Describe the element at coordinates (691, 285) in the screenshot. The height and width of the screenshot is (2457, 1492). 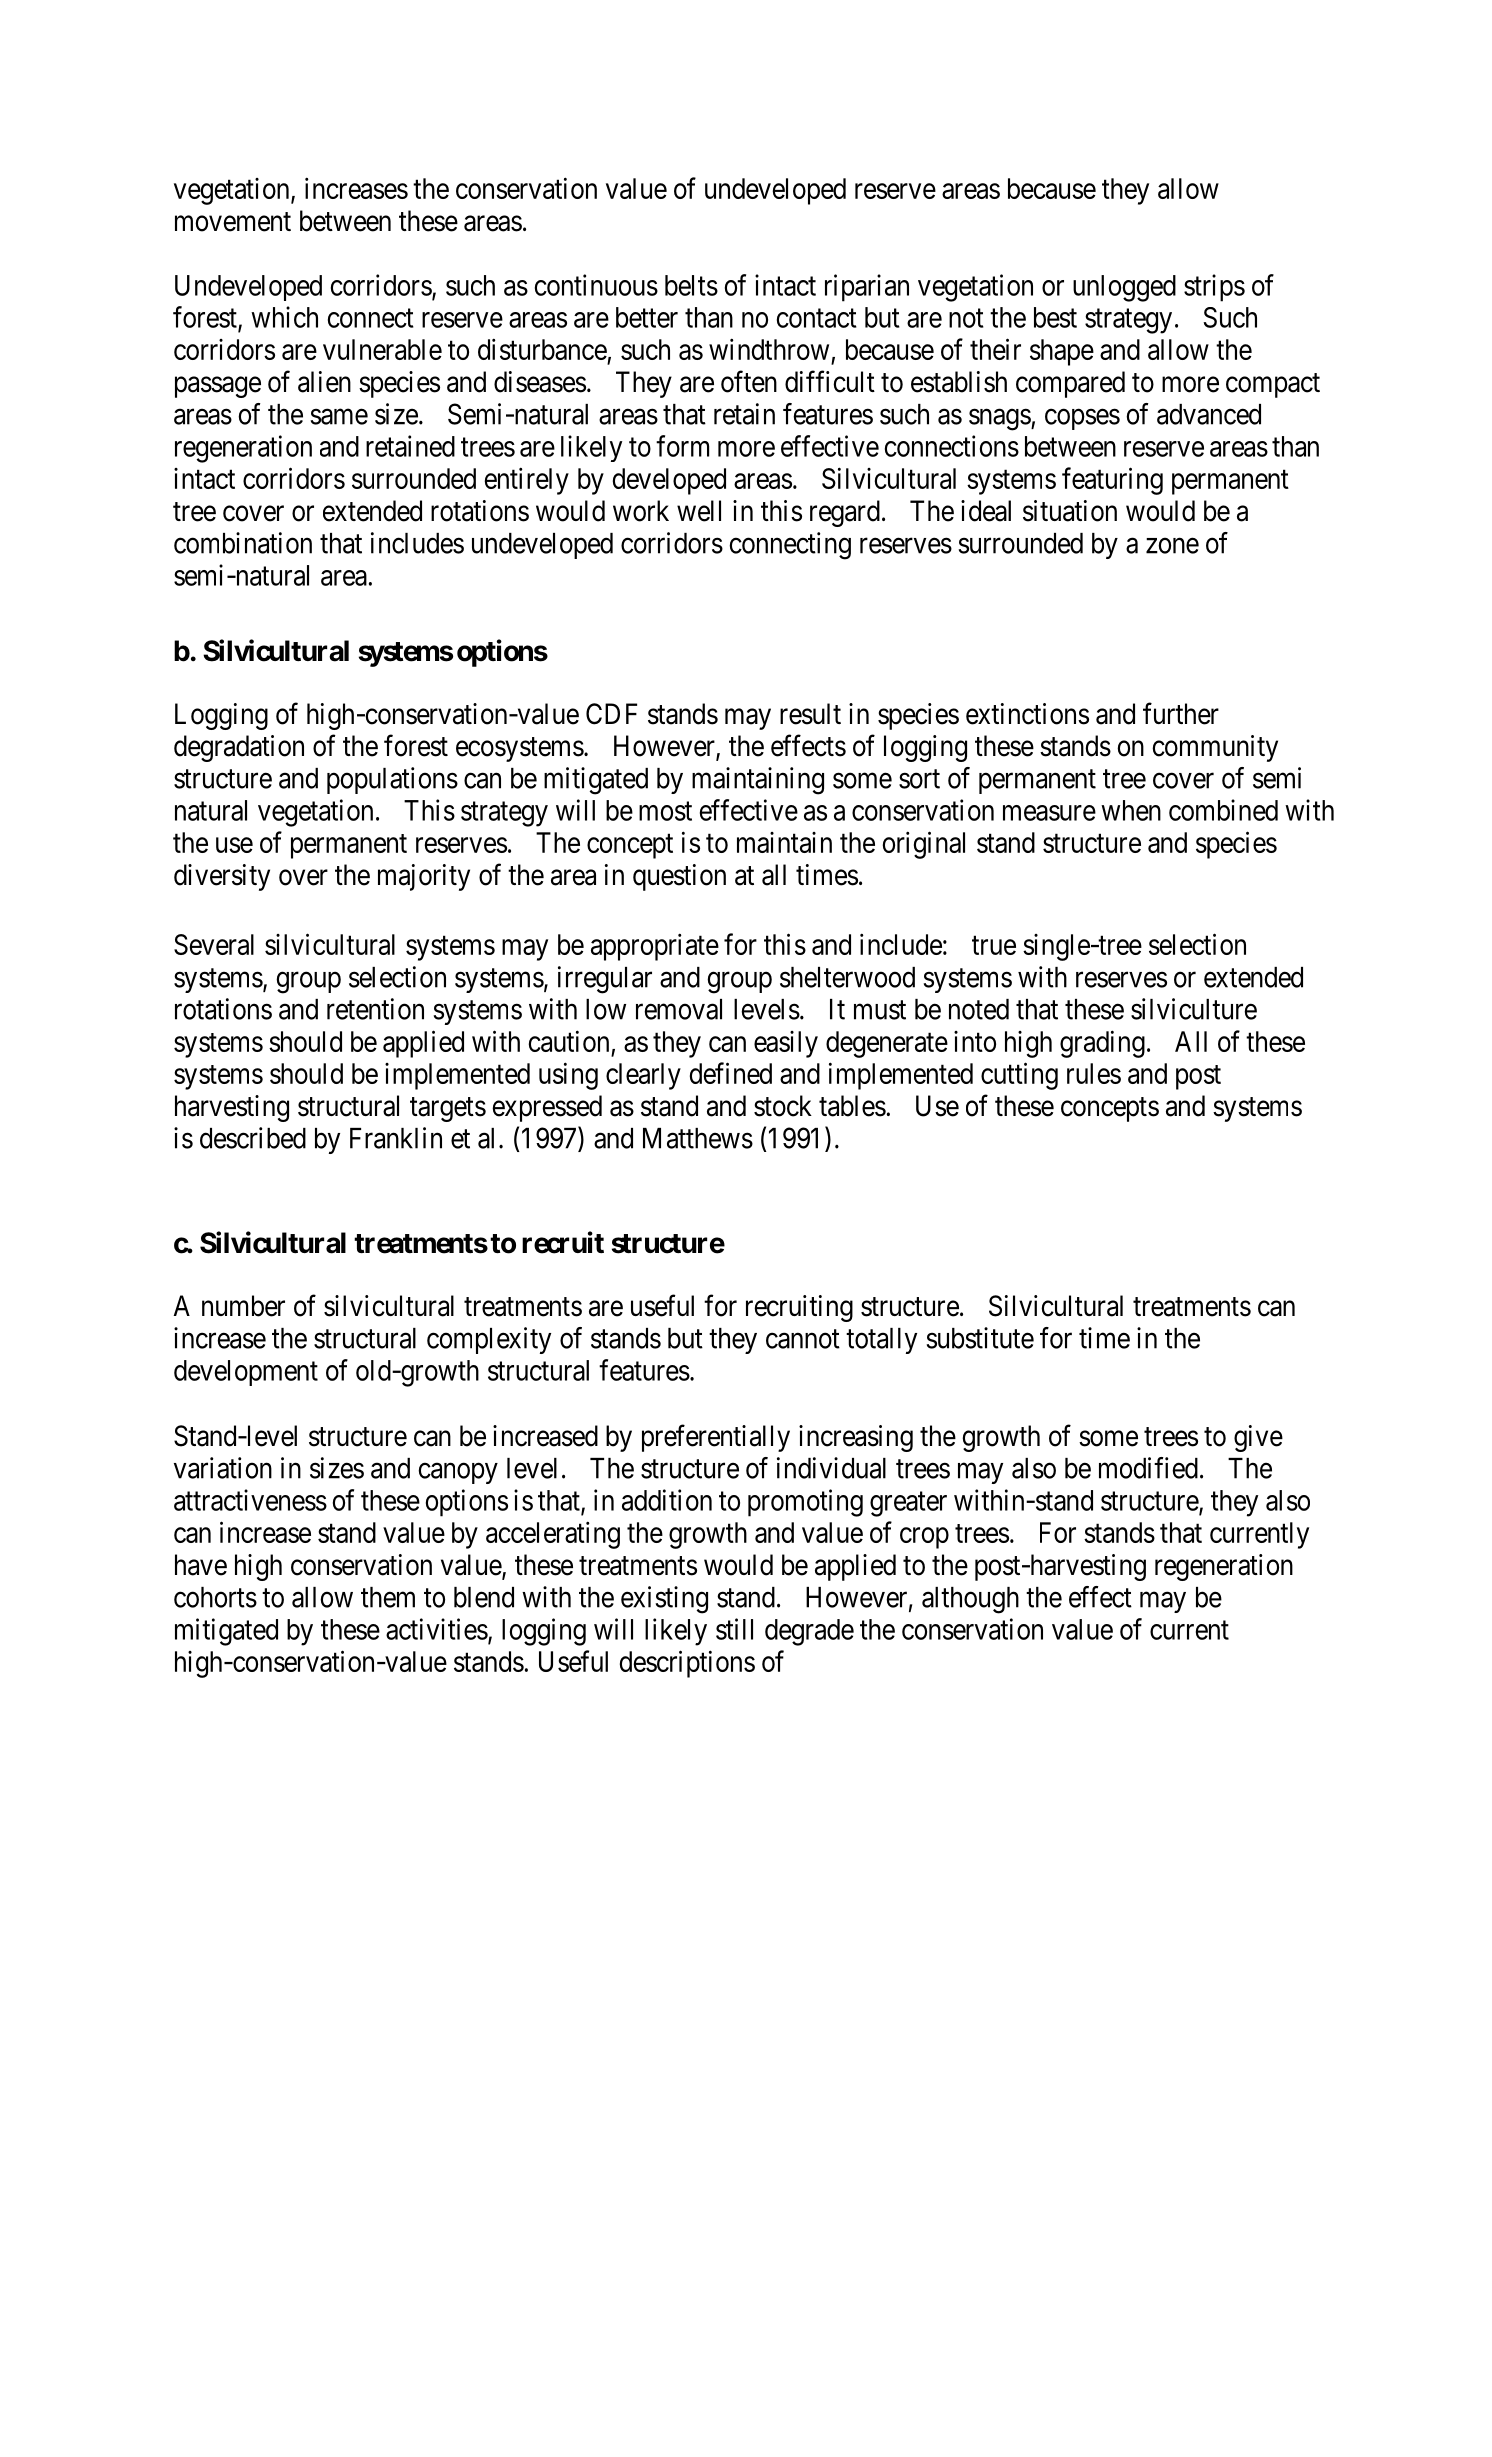
I see `belts` at that location.
